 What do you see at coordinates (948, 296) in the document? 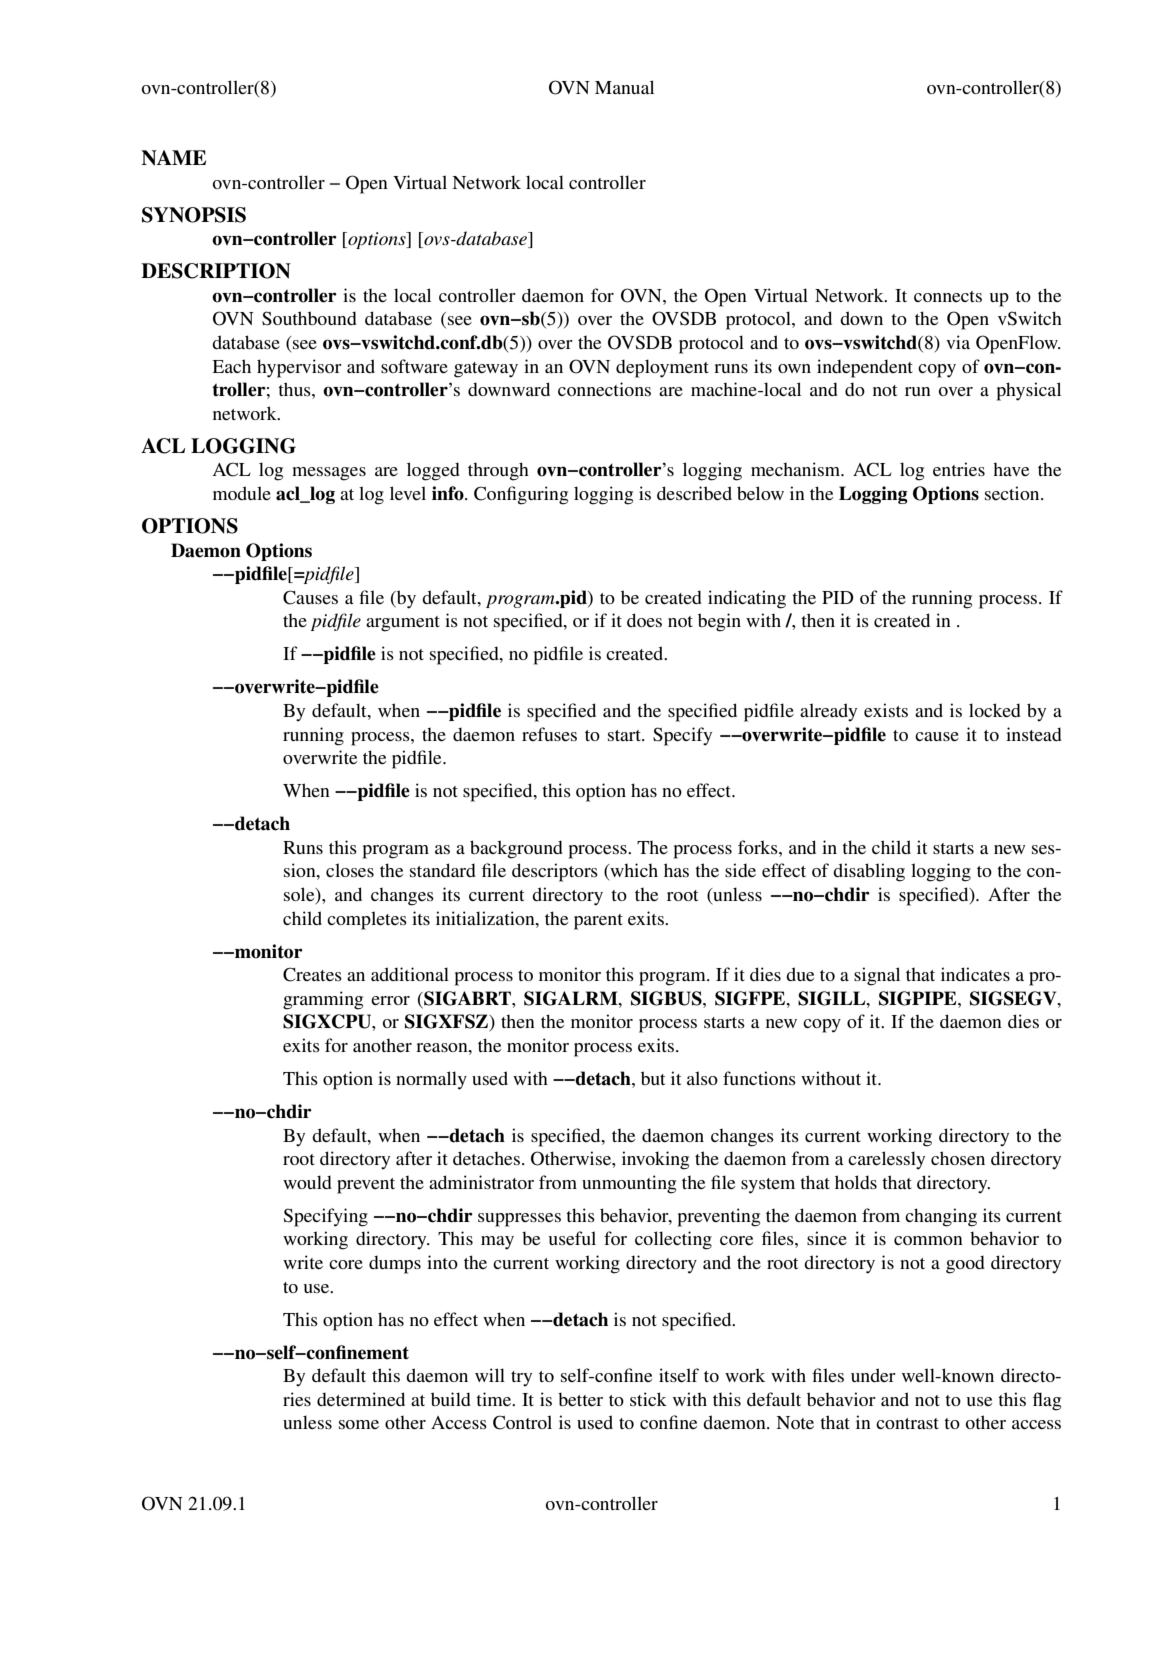
I see `connects` at bounding box center [948, 296].
